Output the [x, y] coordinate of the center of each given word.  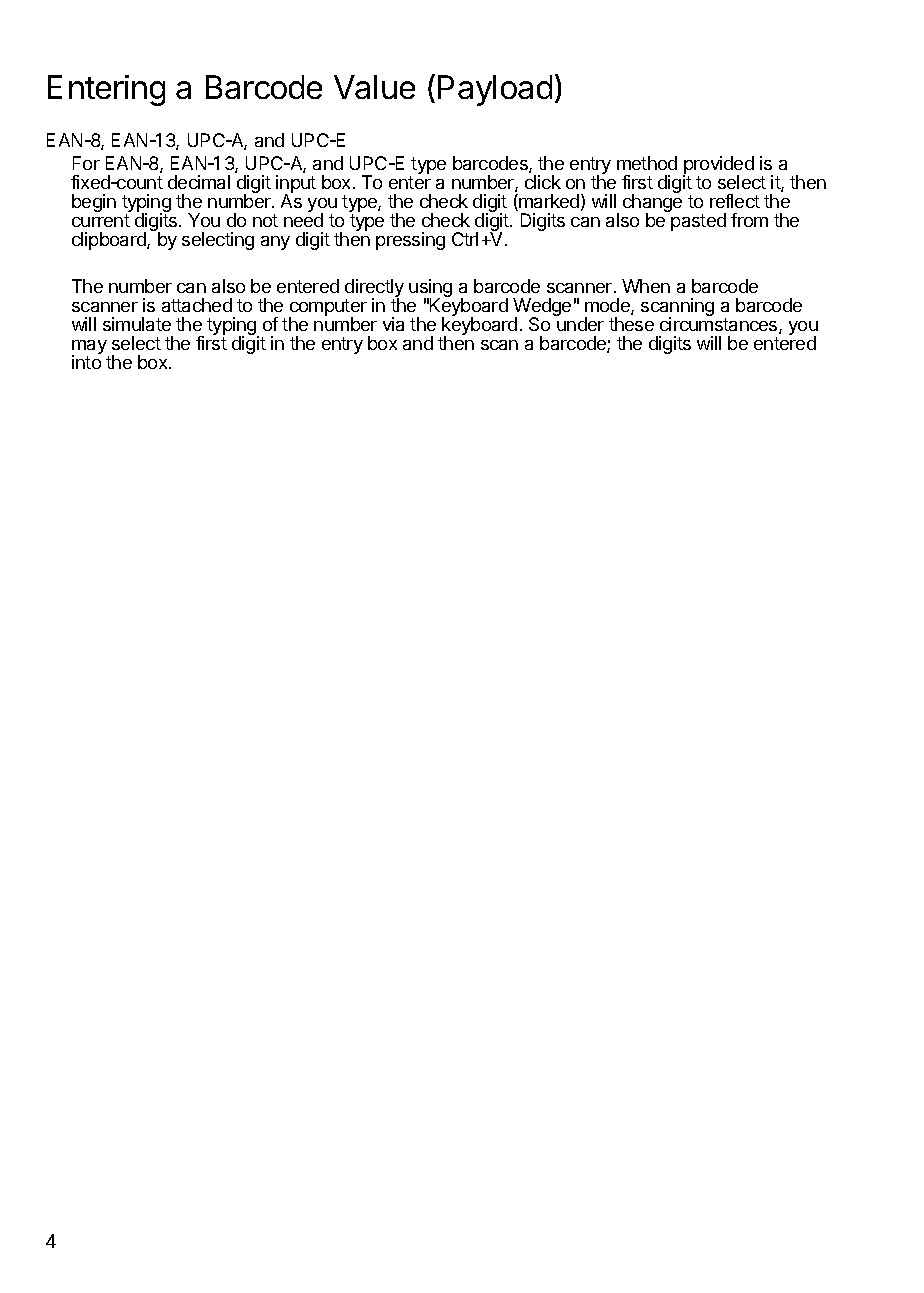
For [86, 163]
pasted [698, 222]
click [543, 182]
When [646, 286]
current [101, 220]
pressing [410, 241]
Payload [495, 90]
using [430, 289]
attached [197, 305]
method [647, 163]
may [90, 348]
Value [374, 87]
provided [718, 166]
